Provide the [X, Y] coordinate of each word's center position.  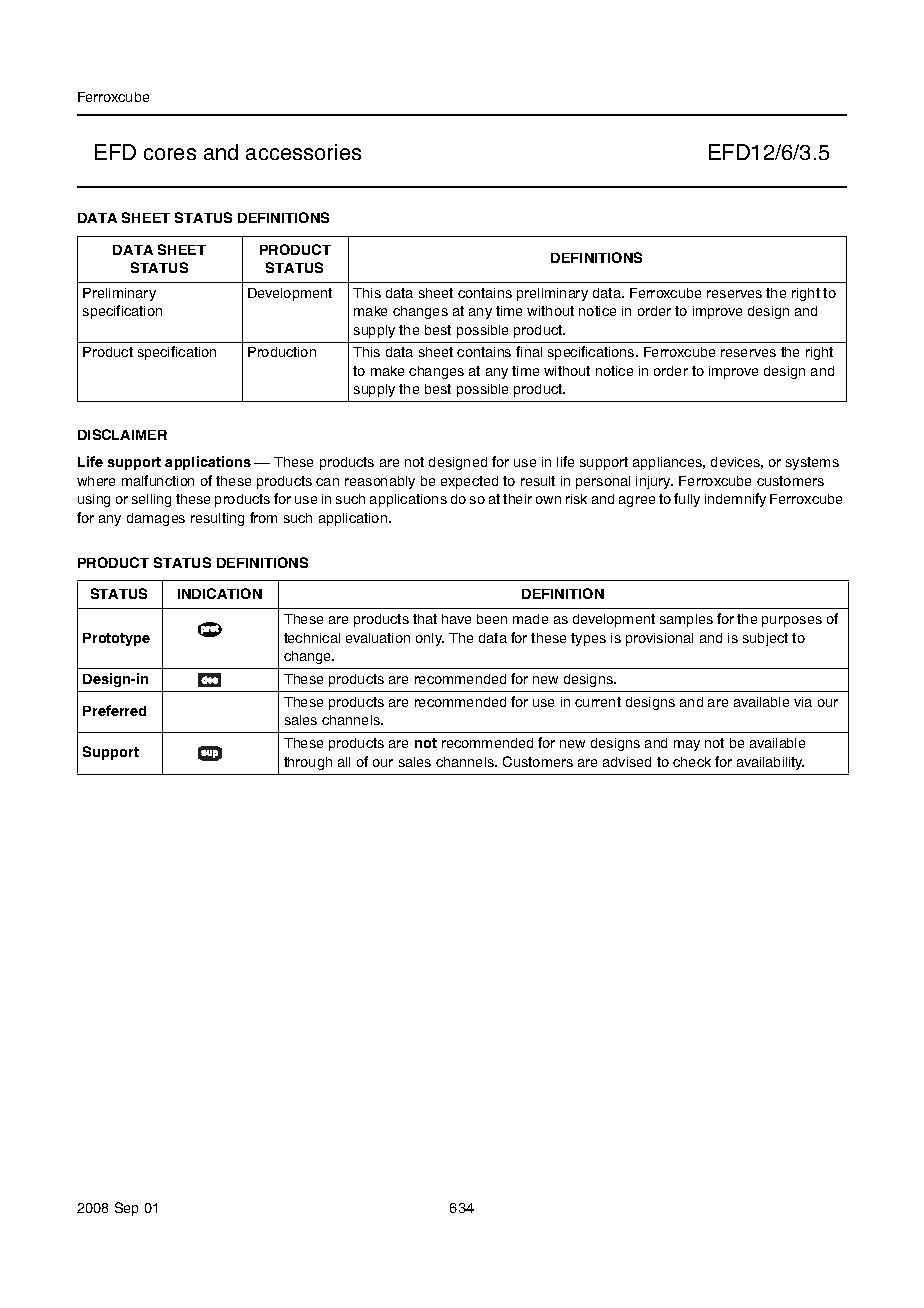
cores [170, 154]
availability [770, 763]
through [308, 763]
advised [627, 762]
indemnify [735, 500]
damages [156, 519]
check [692, 762]
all [344, 762]
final [529, 351]
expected [469, 482]
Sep [126, 1209]
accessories [303, 152]
